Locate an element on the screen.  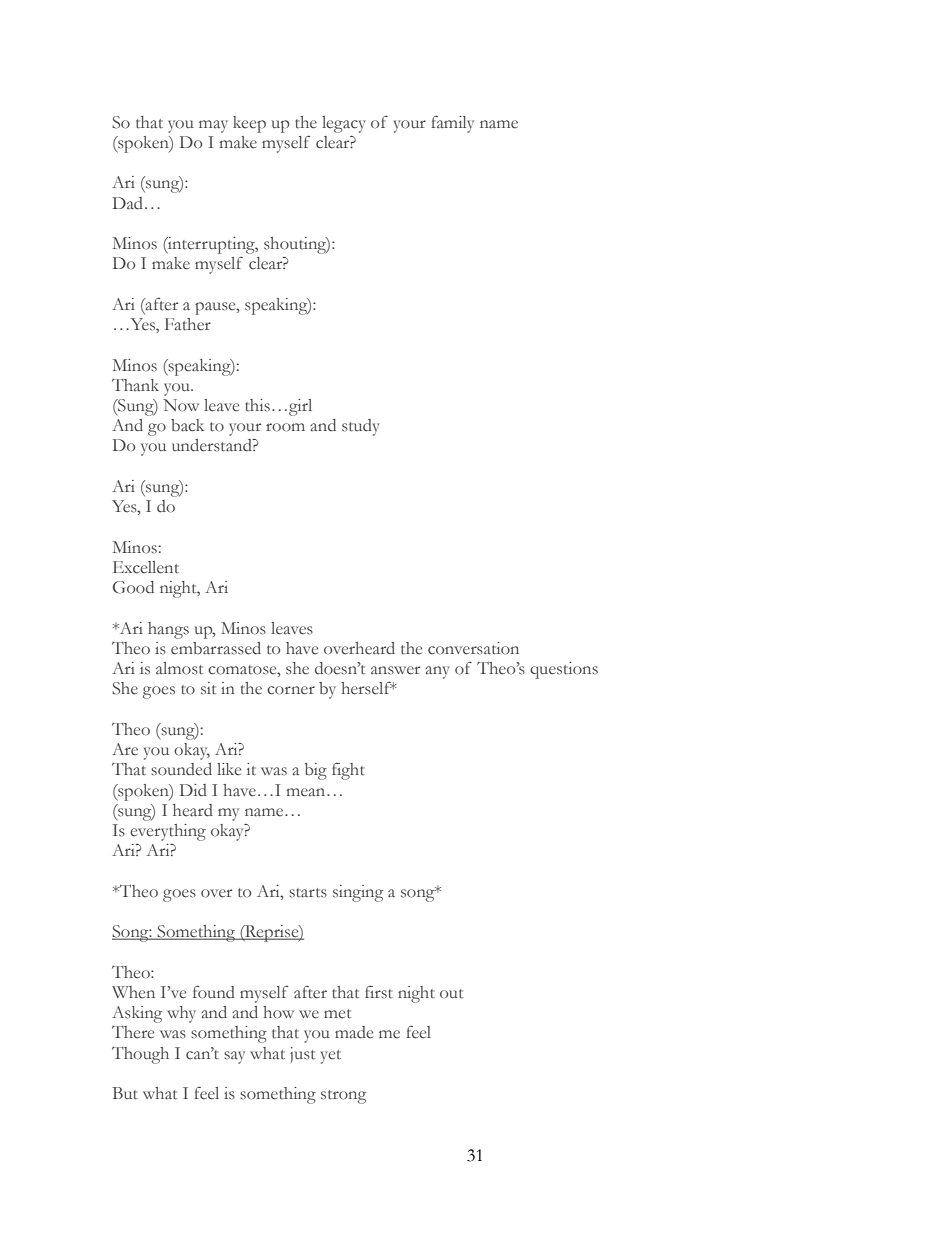
Though is located at coordinates (140, 1055).
